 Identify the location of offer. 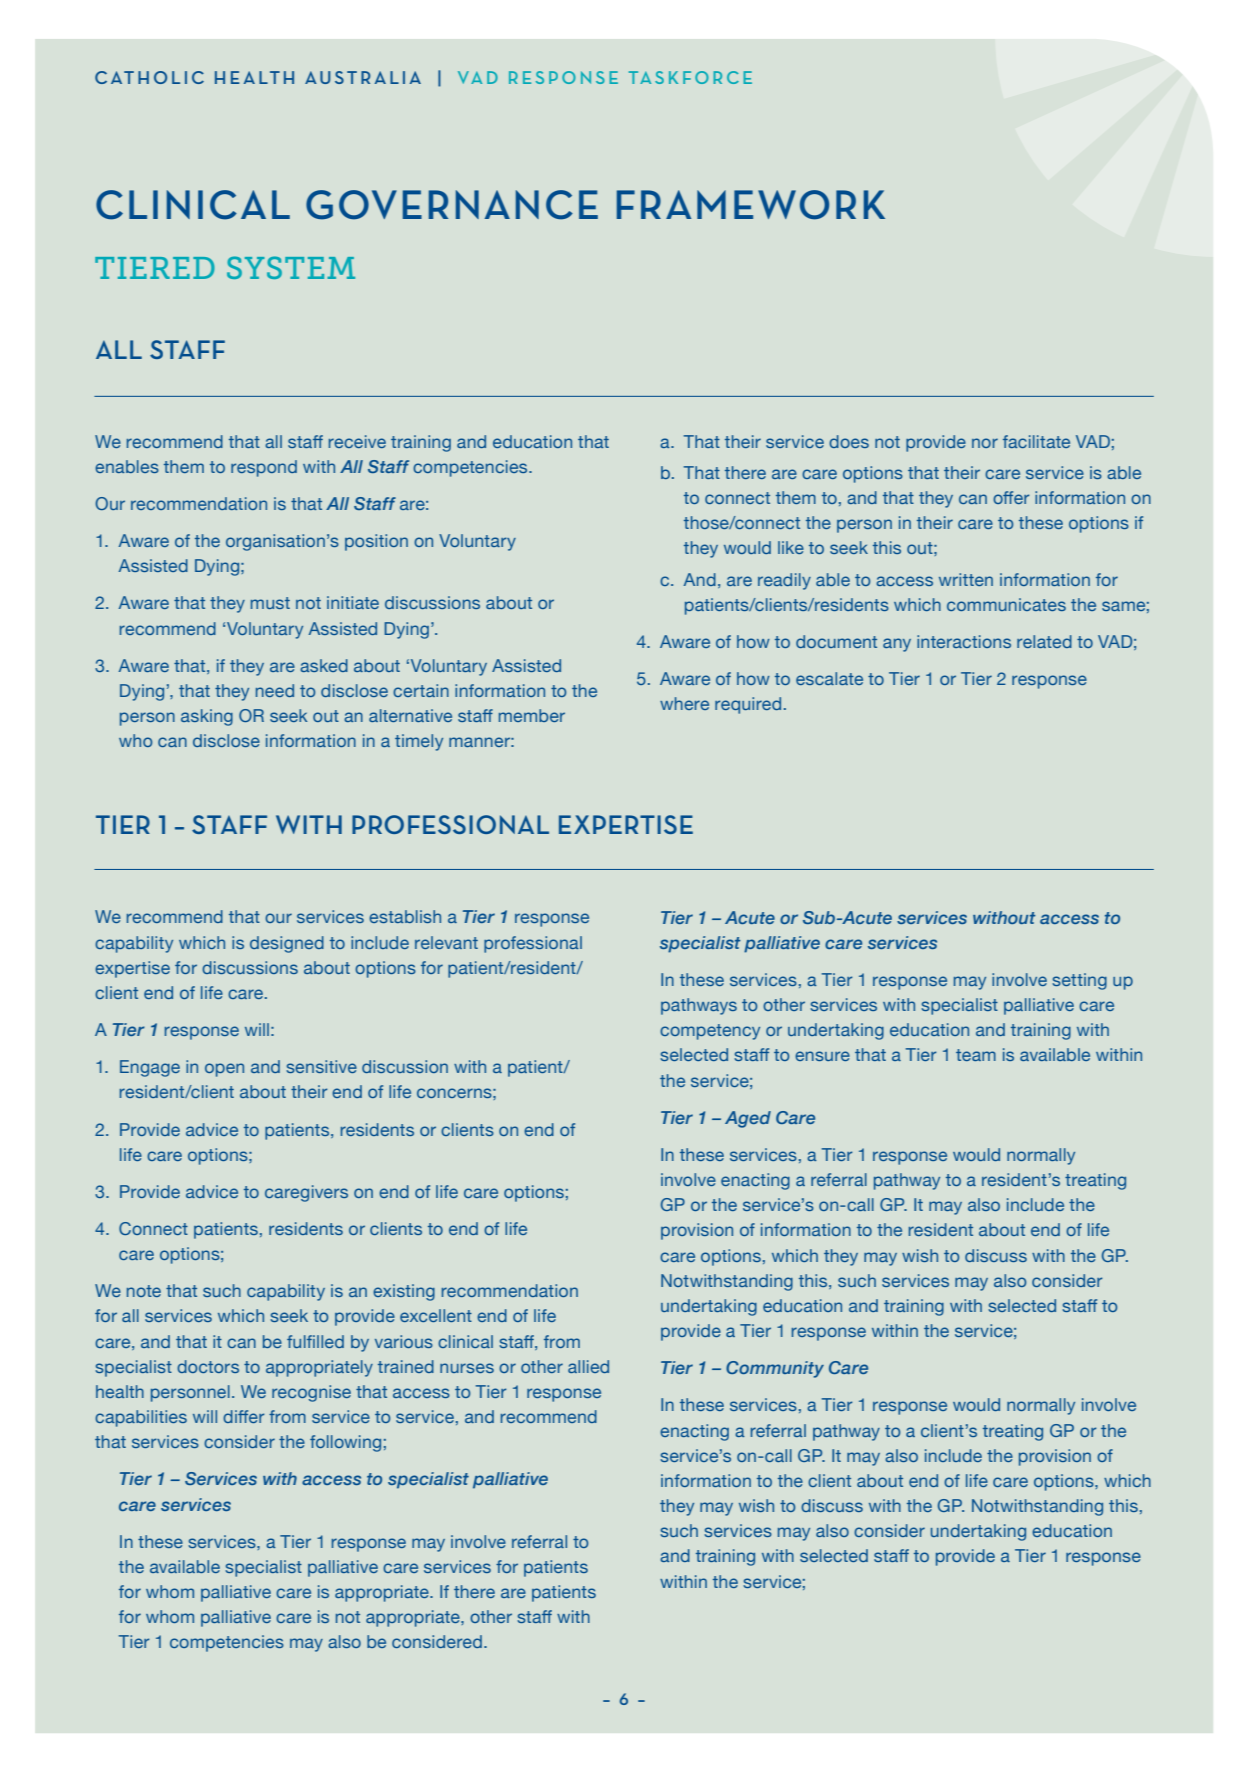
(1011, 497).
